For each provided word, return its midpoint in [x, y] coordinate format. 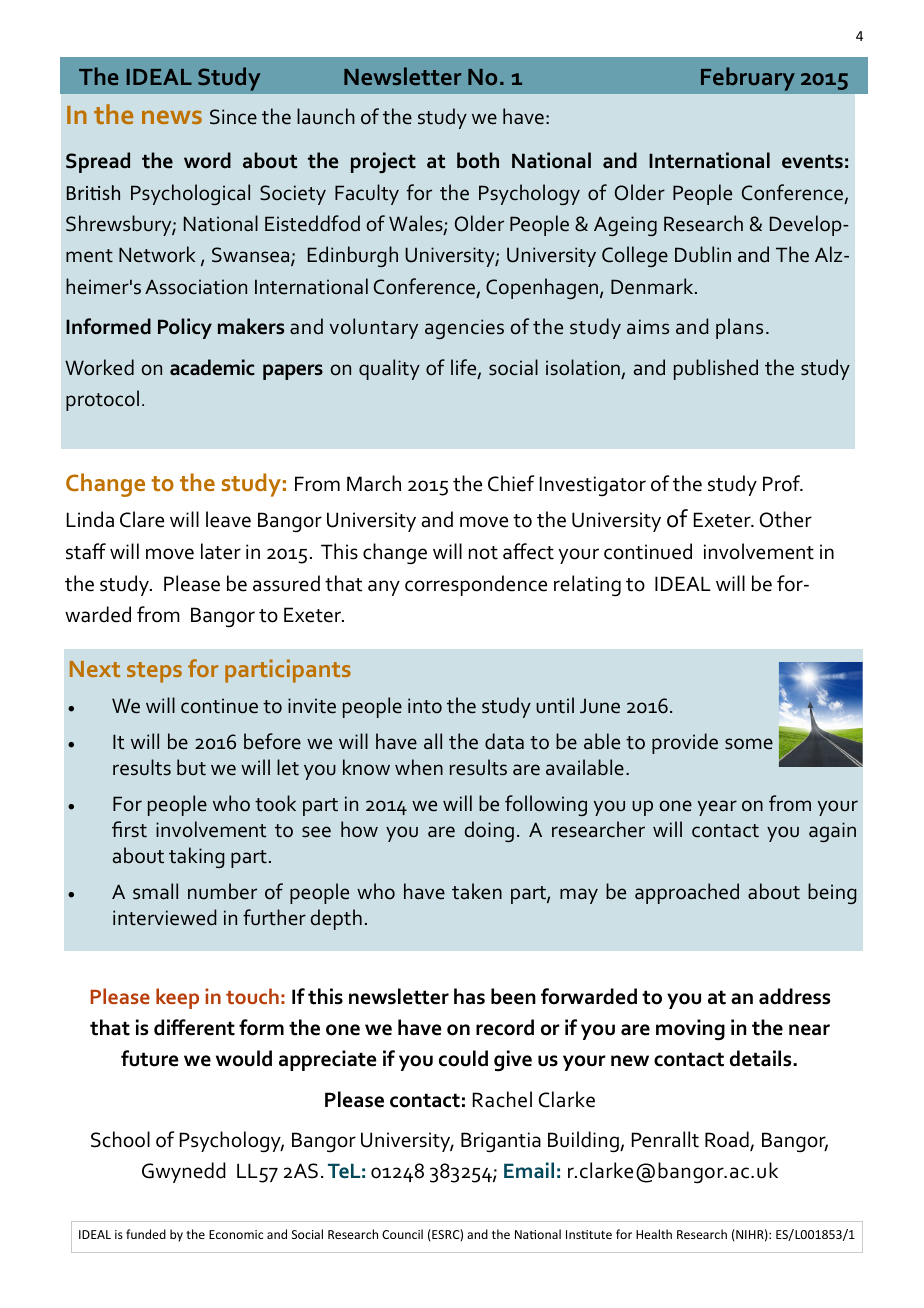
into [425, 706]
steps [154, 672]
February [748, 79]
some [749, 744]
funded [146, 1234]
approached [687, 893]
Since [233, 117]
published [716, 369]
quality [389, 369]
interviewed [165, 917]
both [478, 160]
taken [477, 891]
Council [402, 1234]
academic [212, 367]
